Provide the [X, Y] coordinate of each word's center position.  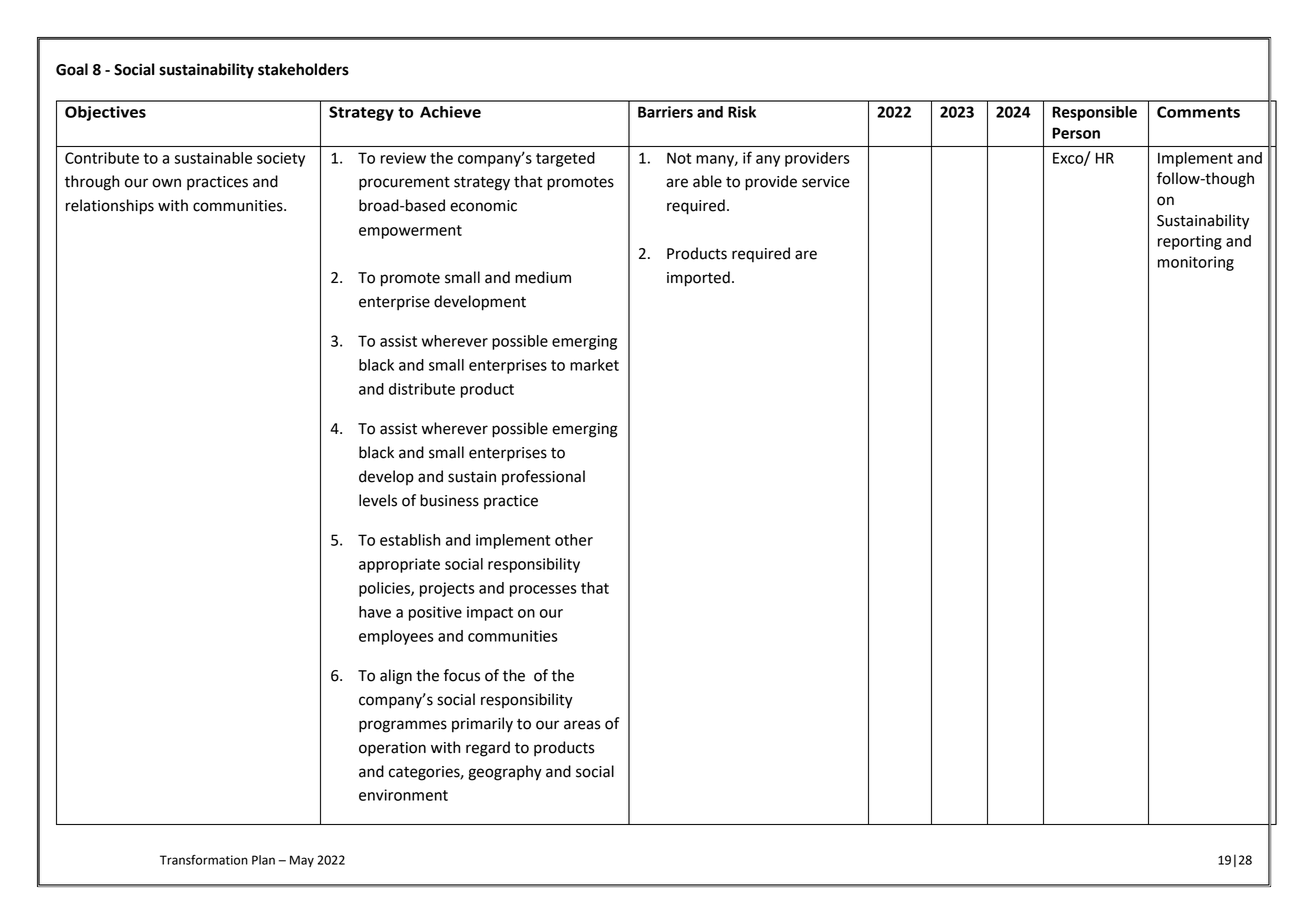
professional [543, 478]
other [574, 540]
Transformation [204, 860]
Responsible [1094, 113]
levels [378, 500]
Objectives [105, 113]
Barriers [665, 112]
